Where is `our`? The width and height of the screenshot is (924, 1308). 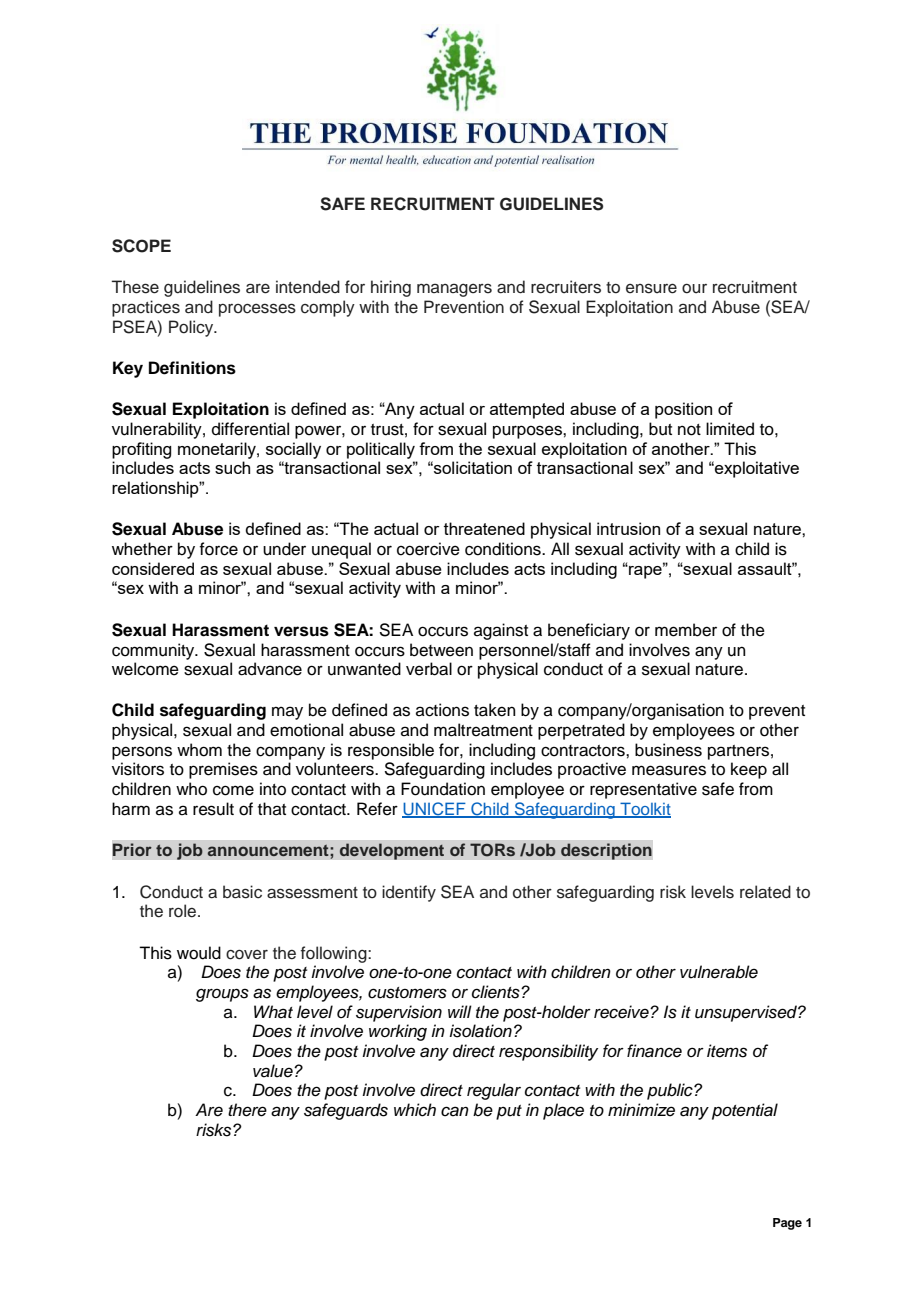 our is located at coordinates (694, 289).
